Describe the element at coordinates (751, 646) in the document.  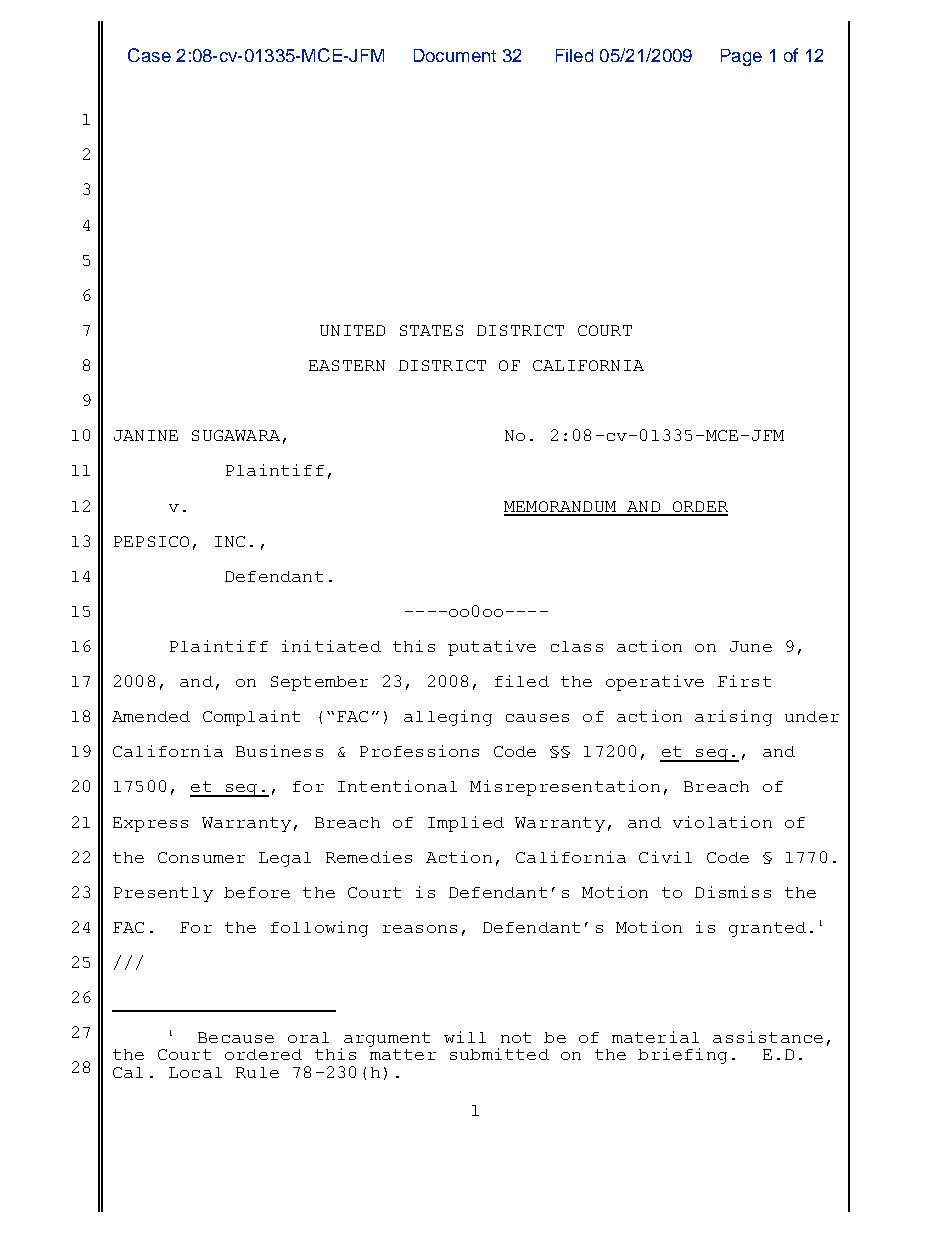
I see `June` at that location.
